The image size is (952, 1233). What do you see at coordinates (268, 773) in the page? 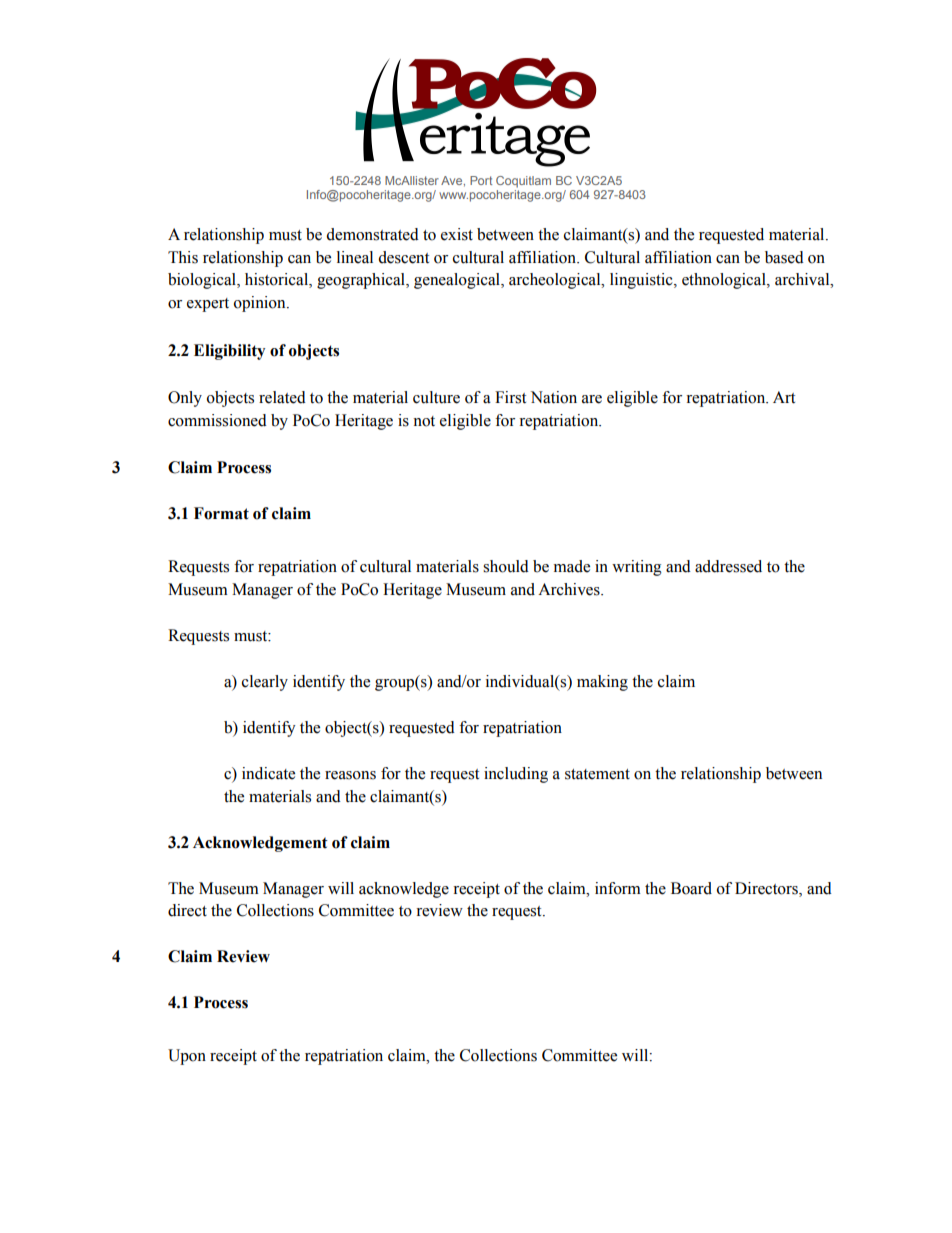
I see `indicate` at bounding box center [268, 773].
